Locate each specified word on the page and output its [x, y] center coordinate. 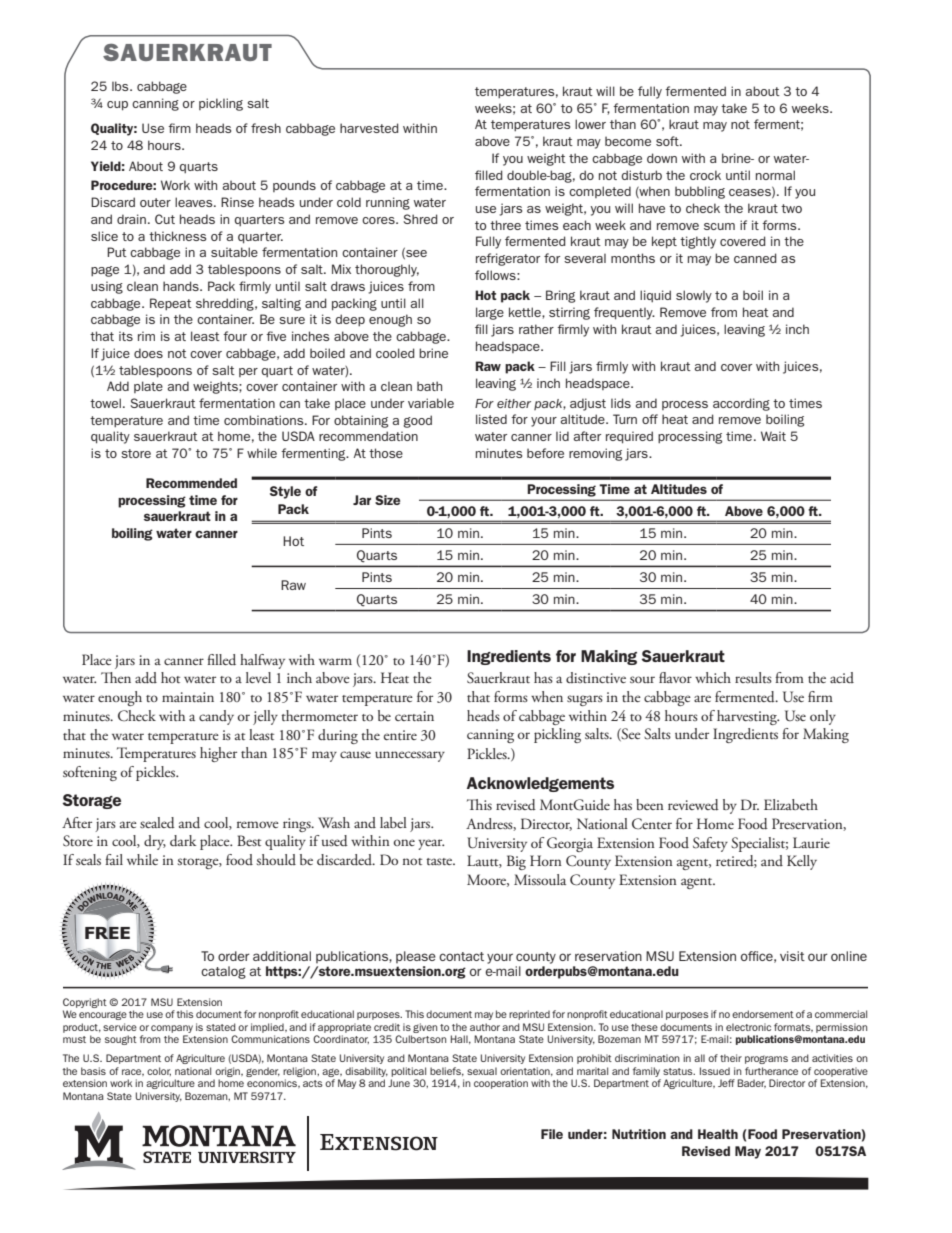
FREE [107, 934]
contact [461, 956]
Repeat [171, 304]
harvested [369, 128]
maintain [188, 697]
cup [117, 106]
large [490, 313]
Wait [773, 436]
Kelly [802, 862]
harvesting [748, 717]
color [159, 1071]
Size [387, 500]
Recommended [191, 483]
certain [414, 716]
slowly [694, 296]
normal [775, 175]
